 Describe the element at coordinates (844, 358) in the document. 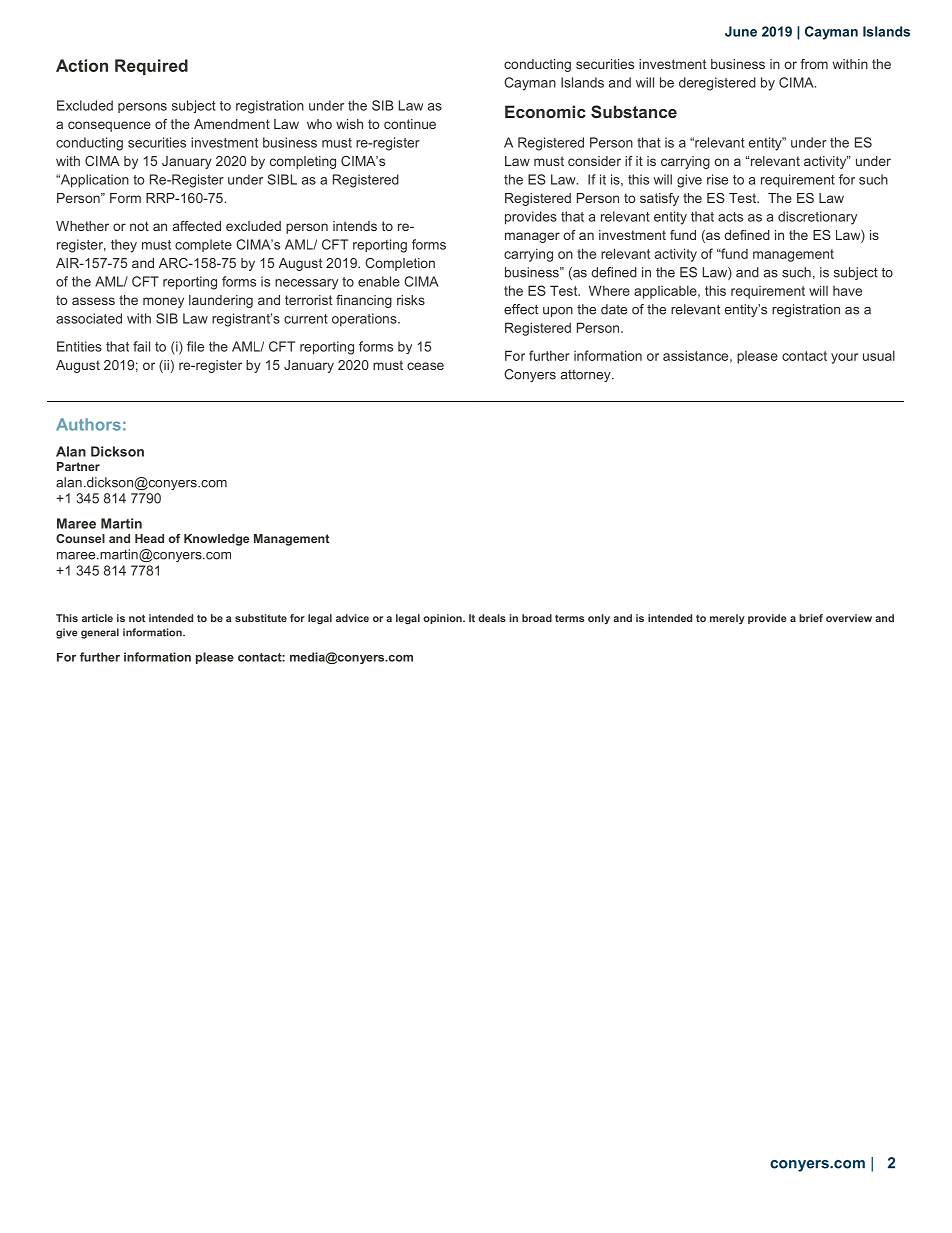

I see `your` at that location.
